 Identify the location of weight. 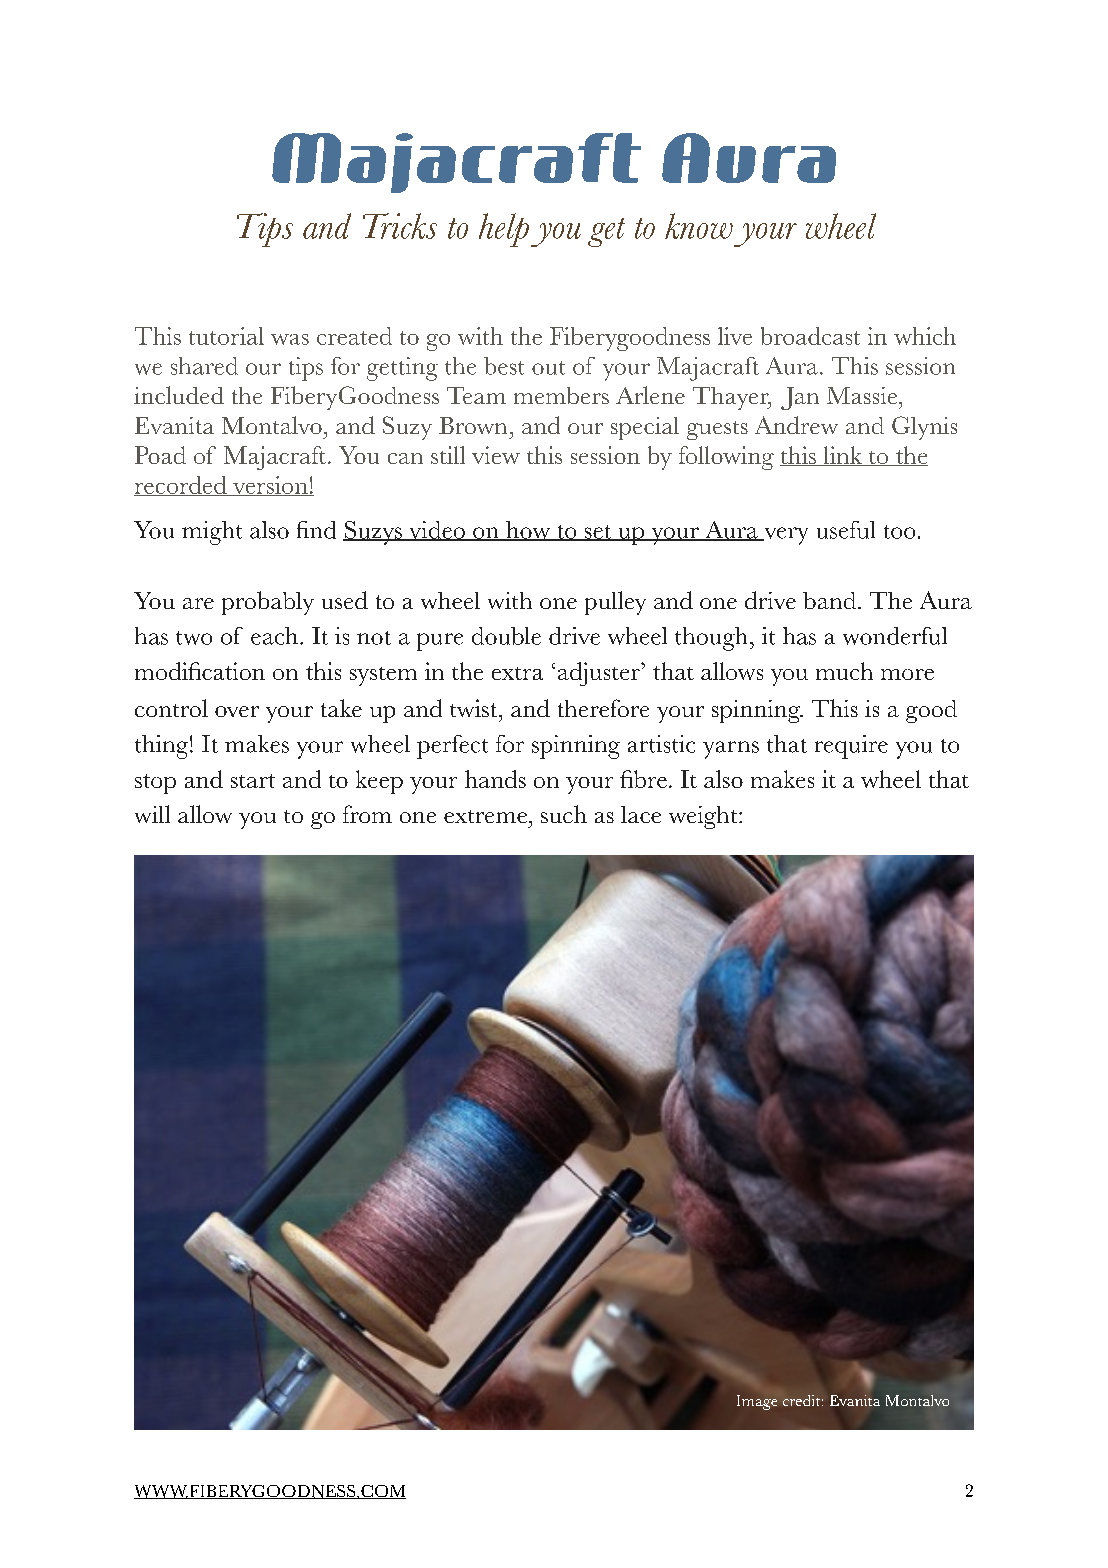
(704, 817).
